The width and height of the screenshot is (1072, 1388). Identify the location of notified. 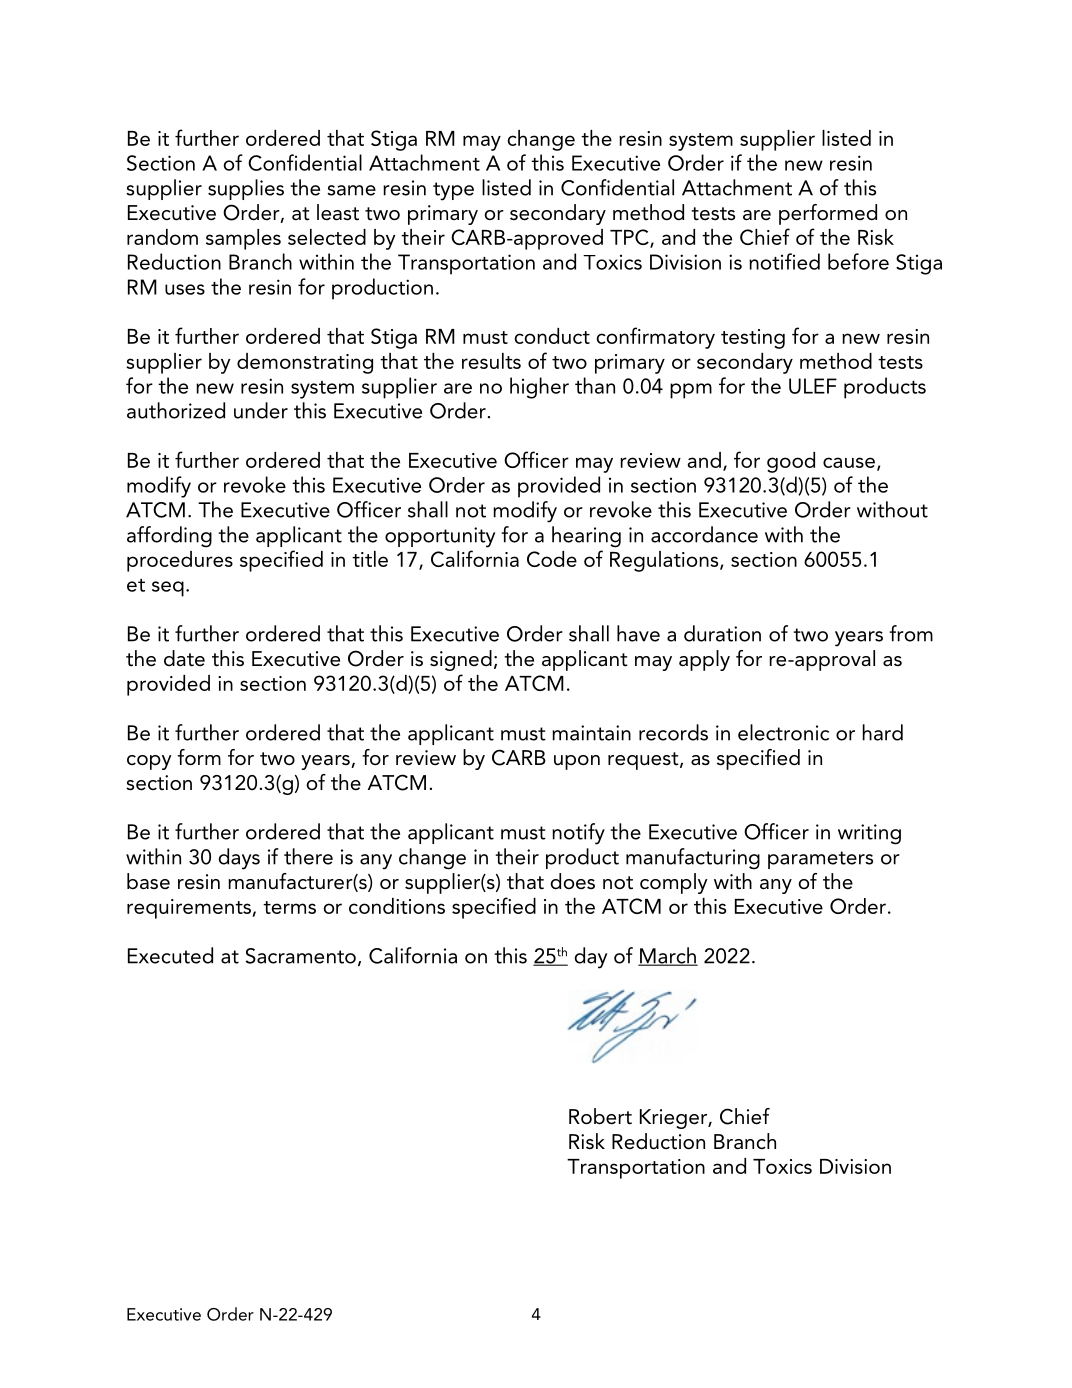
(784, 261).
